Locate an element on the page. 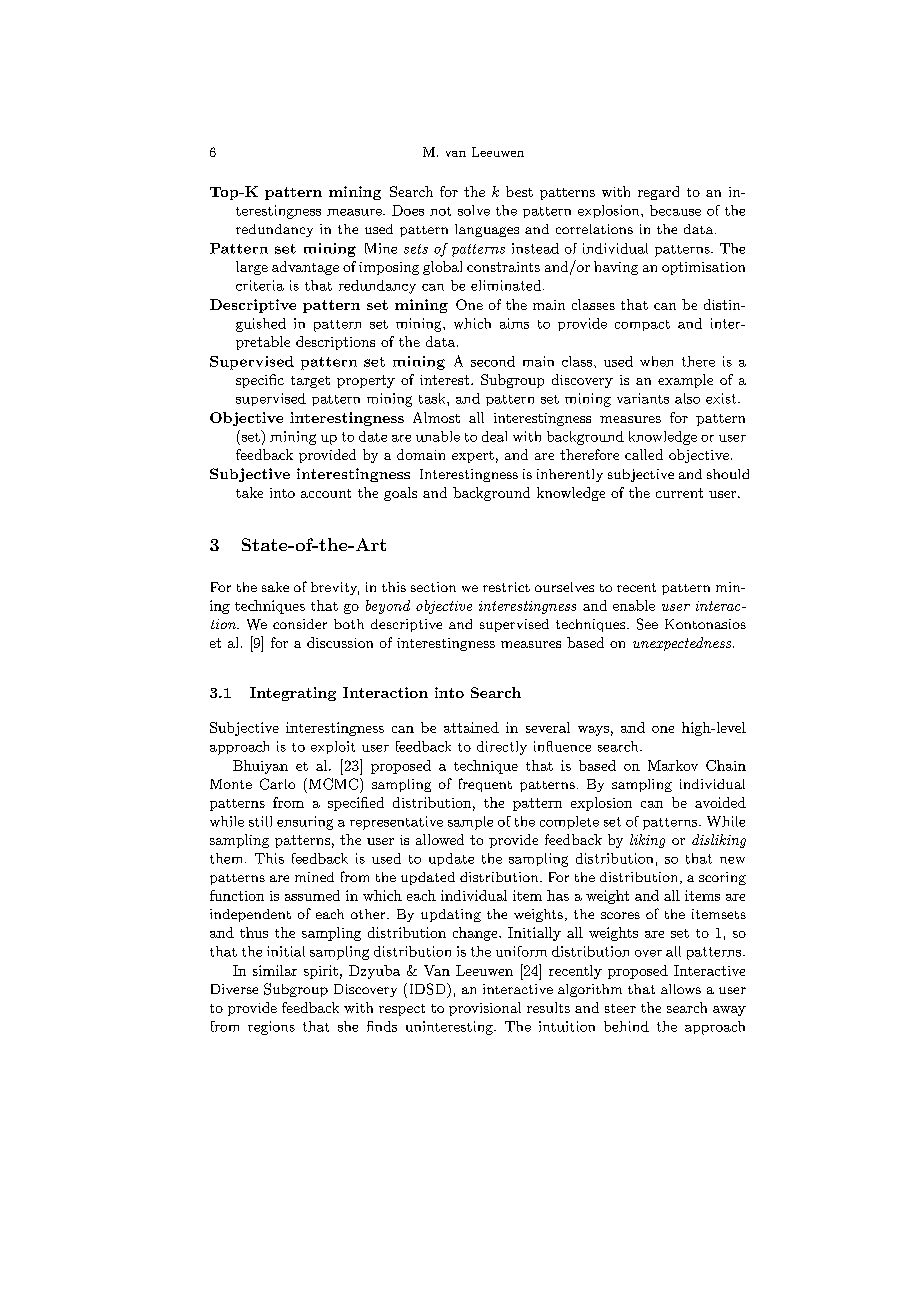  provisional is located at coordinates (485, 1009).
